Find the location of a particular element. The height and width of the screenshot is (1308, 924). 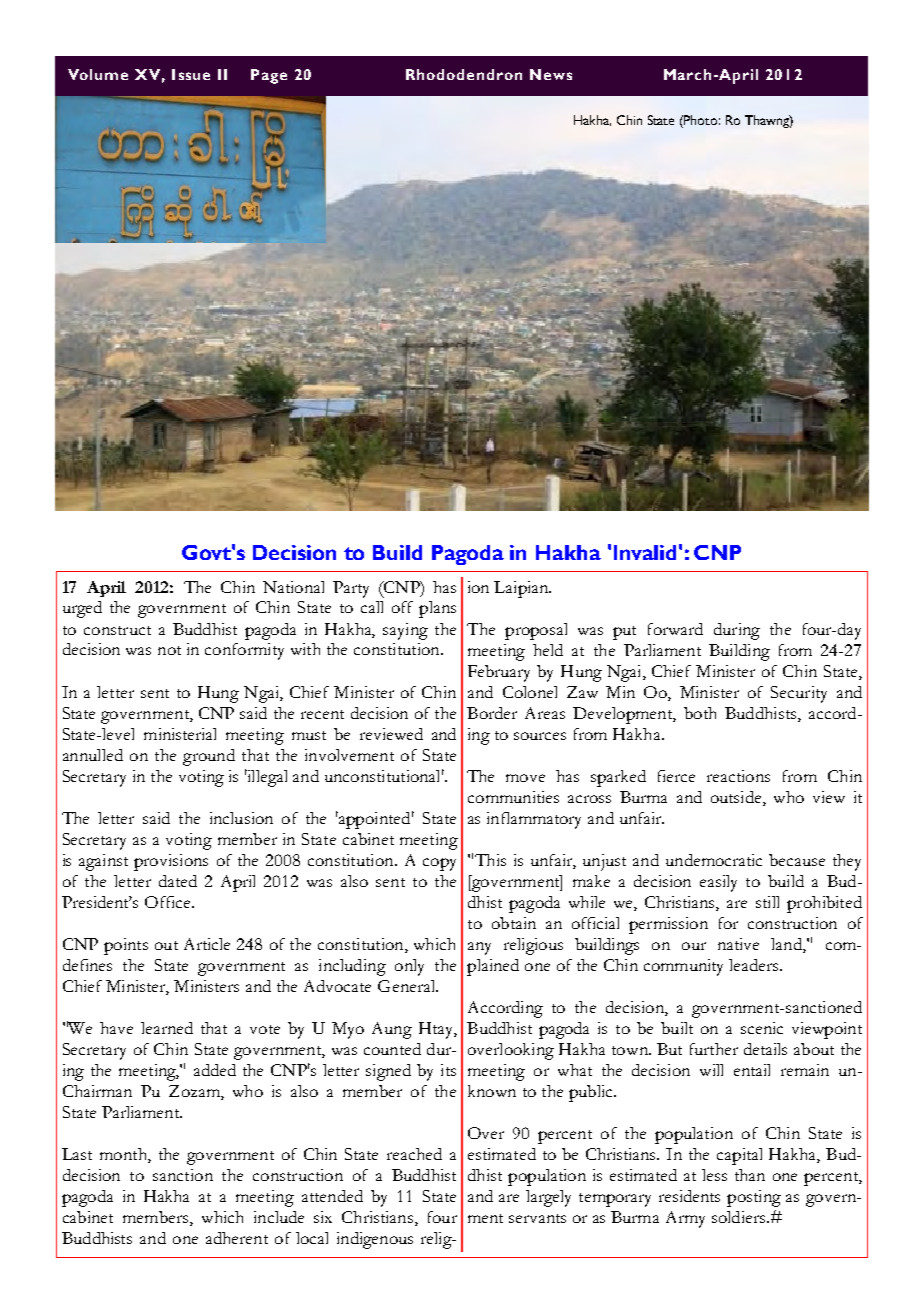

posting is located at coordinates (754, 1198).
